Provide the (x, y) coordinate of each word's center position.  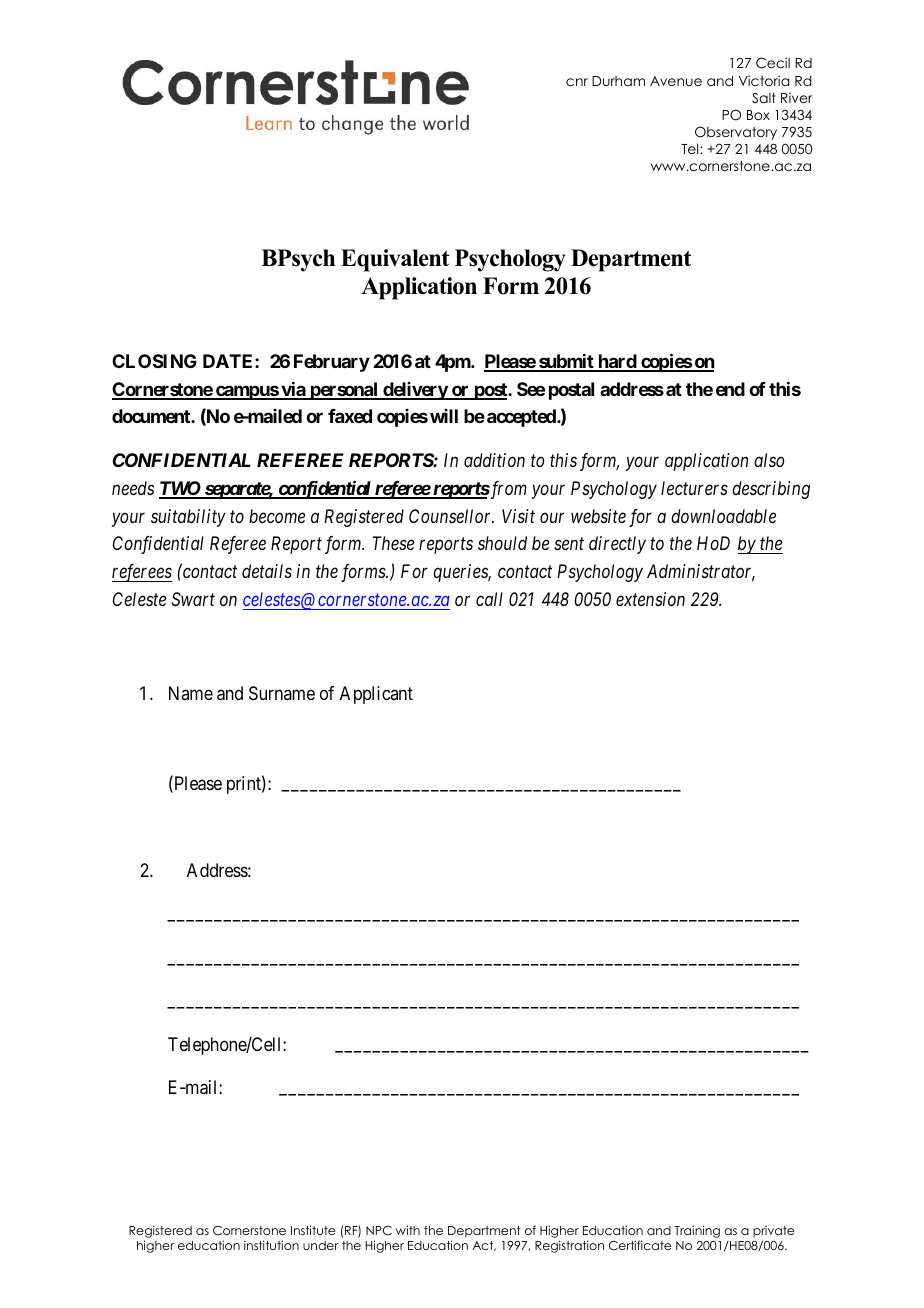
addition (494, 460)
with (407, 1230)
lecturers (694, 488)
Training (697, 1231)
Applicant (376, 695)
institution (271, 1245)
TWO (180, 489)
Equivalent (395, 260)
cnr (577, 82)
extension (650, 599)
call (489, 599)
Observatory (736, 133)
